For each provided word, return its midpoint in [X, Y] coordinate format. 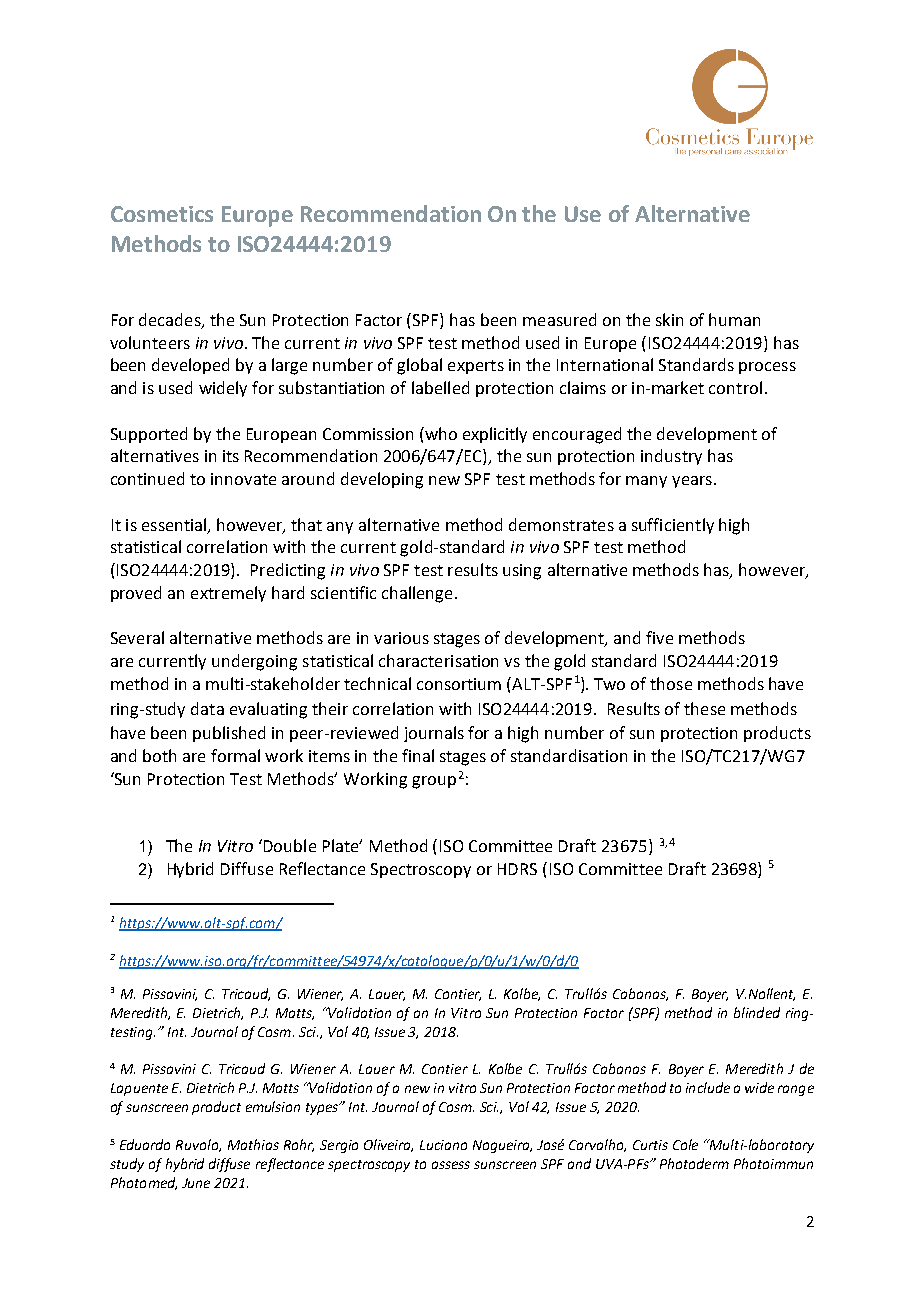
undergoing [254, 662]
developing [382, 480]
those [671, 683]
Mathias [253, 1144]
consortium [459, 684]
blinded [757, 1012]
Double [290, 845]
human [734, 319]
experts [476, 367]
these [704, 708]
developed [190, 366]
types [323, 1109]
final [418, 755]
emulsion [273, 1106]
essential [175, 525]
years [692, 482]
